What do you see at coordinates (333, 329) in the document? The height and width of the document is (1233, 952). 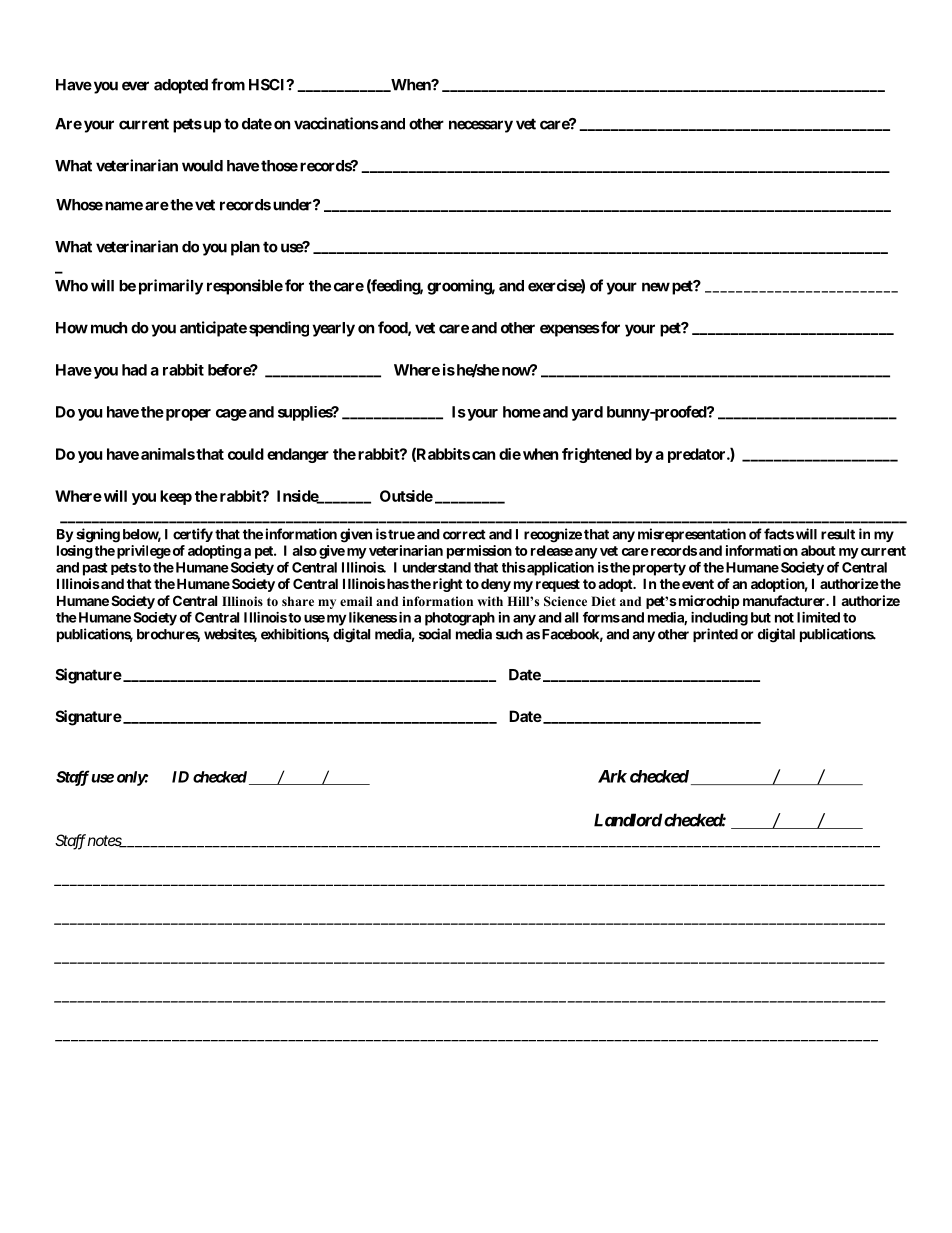 I see `yearly` at bounding box center [333, 329].
